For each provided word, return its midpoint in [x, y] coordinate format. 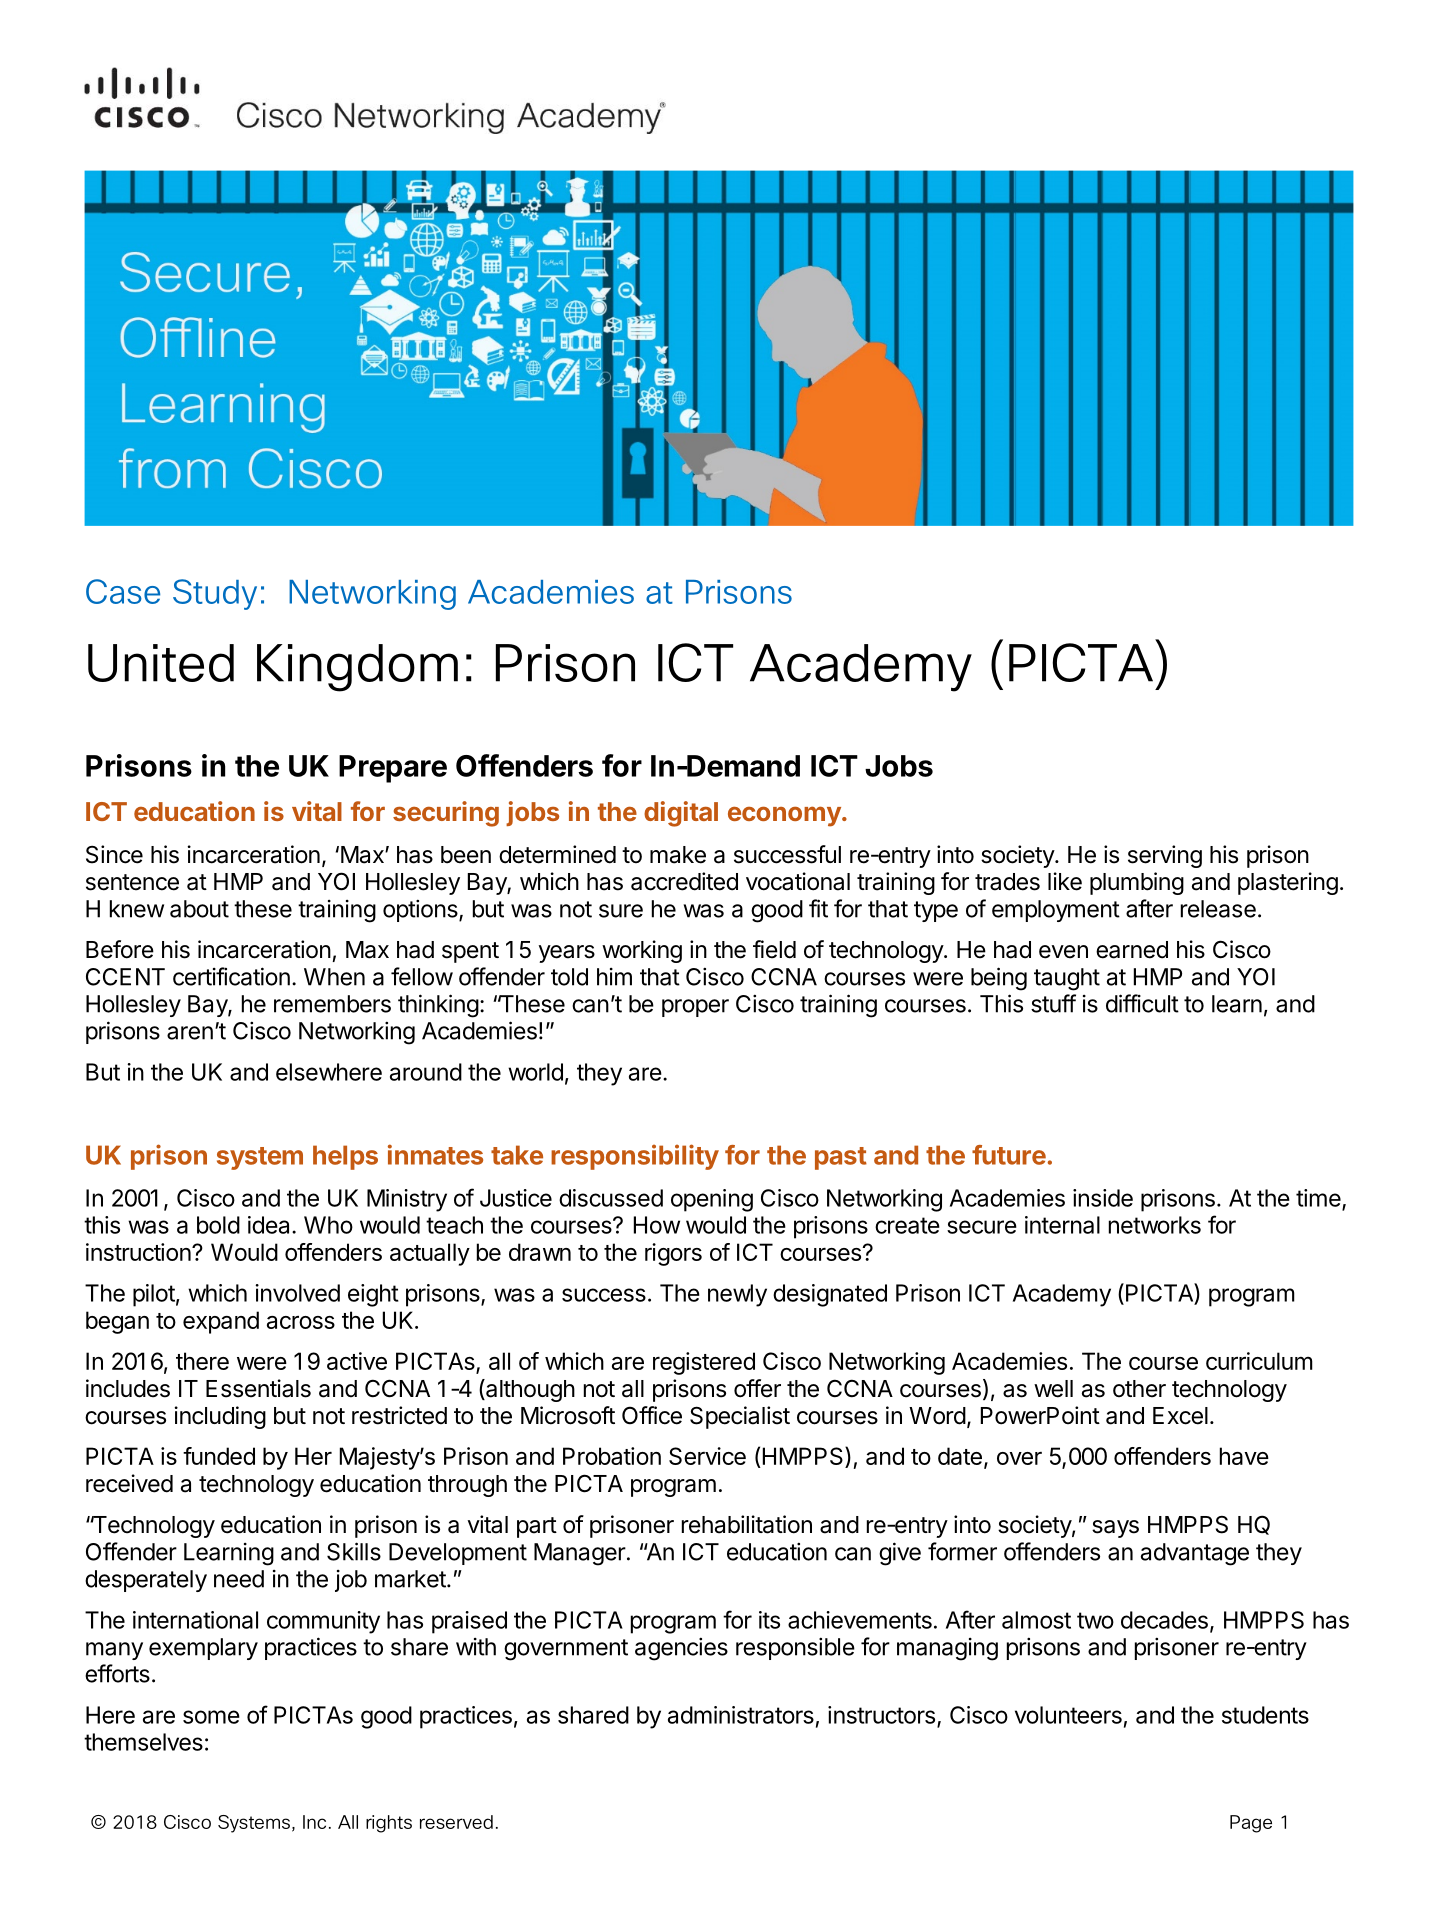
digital [681, 814]
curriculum [1259, 1361]
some [211, 1717]
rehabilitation [747, 1524]
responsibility [635, 1157]
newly [737, 1295]
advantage [1195, 1554]
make [678, 855]
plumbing [1137, 883]
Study [215, 594]
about [199, 909]
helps [345, 1157]
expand [221, 1322]
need [239, 1579]
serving [1165, 856]
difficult [1142, 1003]
